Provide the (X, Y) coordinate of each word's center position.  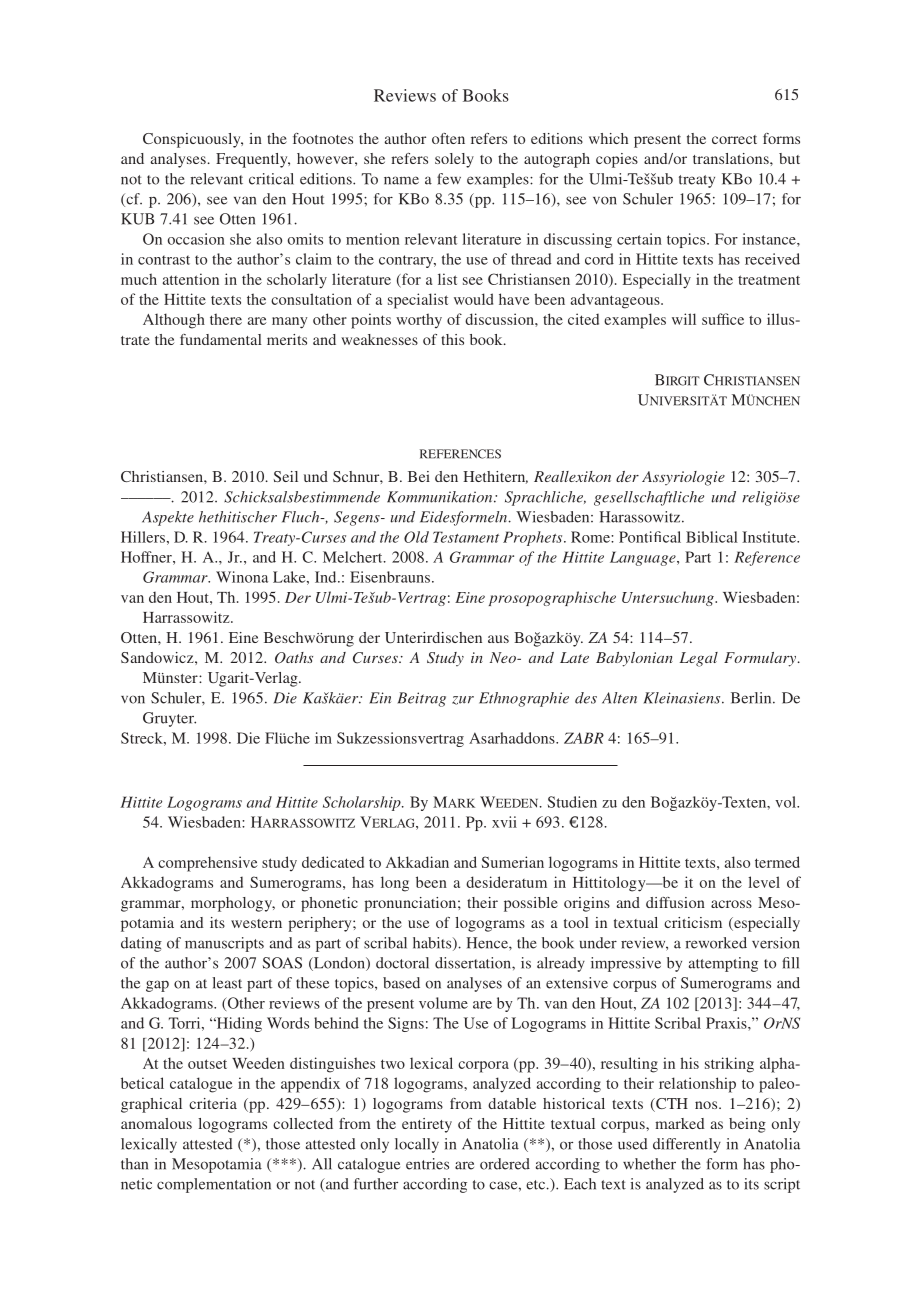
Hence (488, 943)
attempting (723, 964)
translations (732, 158)
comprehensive (208, 864)
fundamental (221, 339)
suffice (723, 319)
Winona (242, 577)
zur (463, 700)
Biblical (712, 537)
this (452, 339)
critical (271, 179)
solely (454, 160)
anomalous (156, 1123)
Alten (619, 698)
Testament (466, 537)
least (227, 983)
